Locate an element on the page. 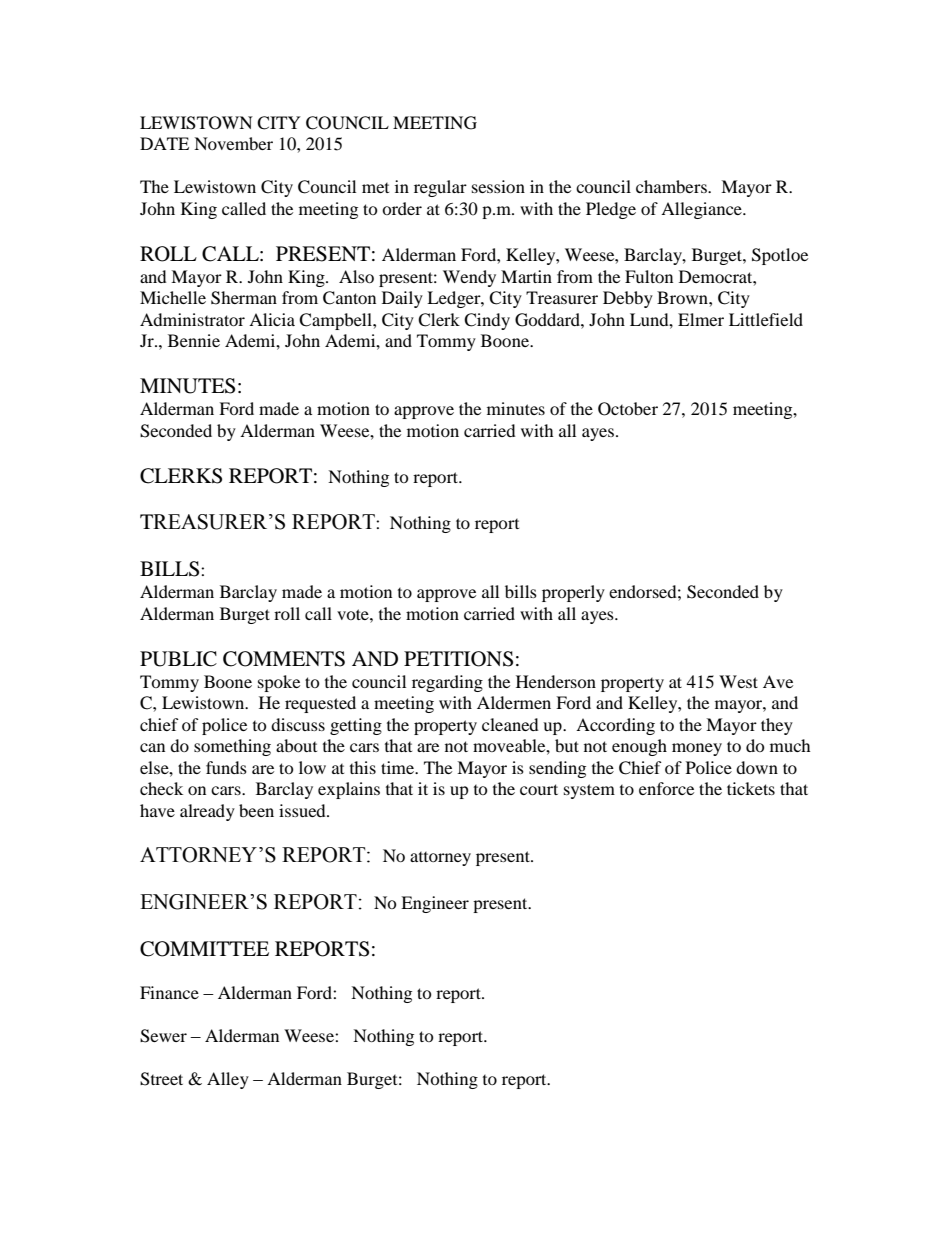 This image has width=952, height=1233. Cindy is located at coordinates (487, 321).
